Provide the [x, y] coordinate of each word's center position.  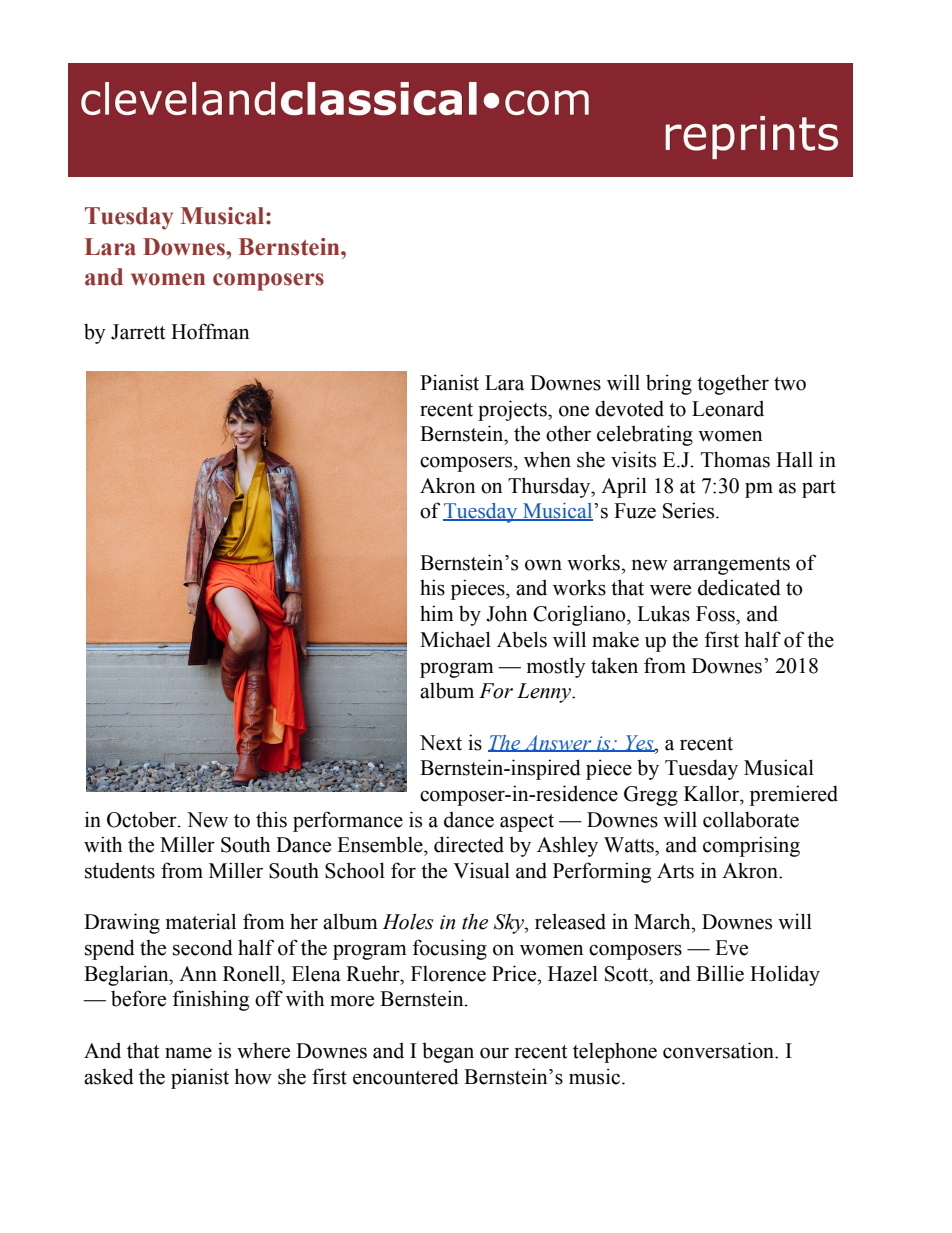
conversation [720, 1050]
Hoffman [210, 331]
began [448, 1052]
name [188, 1053]
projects [513, 410]
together [733, 384]
